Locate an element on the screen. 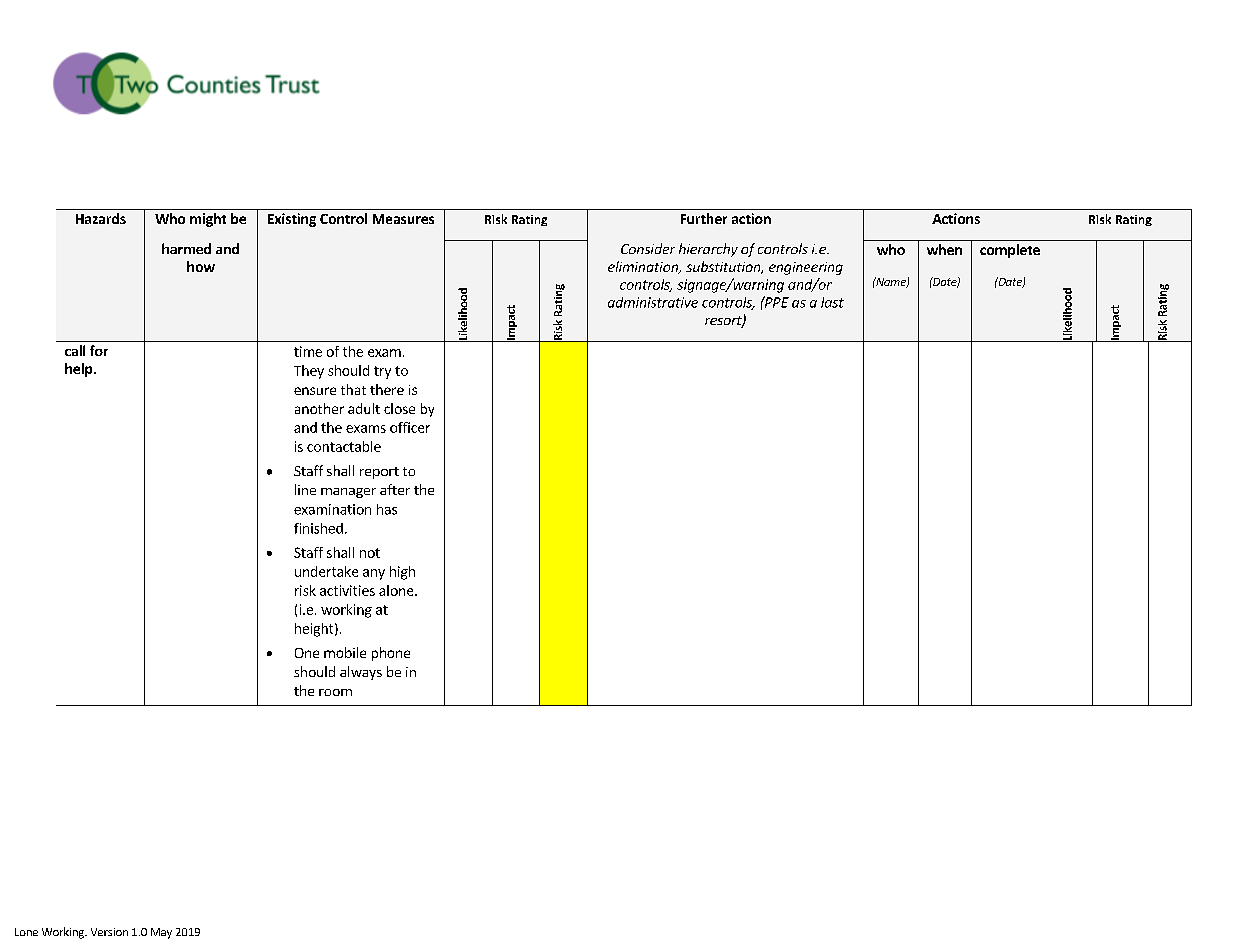 This screenshot has height=952, width=1233. Version is located at coordinates (109, 932).
